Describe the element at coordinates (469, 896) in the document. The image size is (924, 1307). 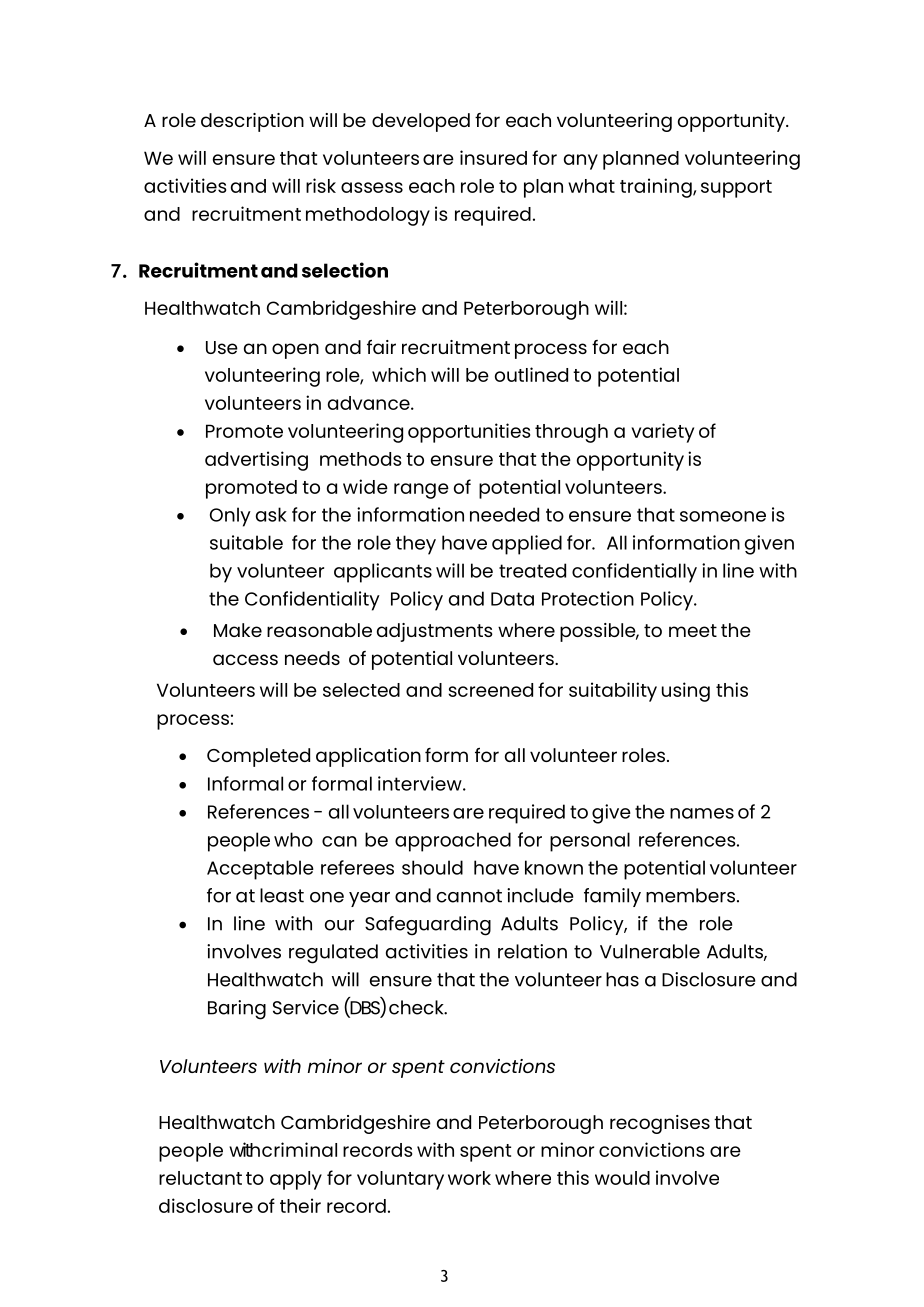
I see `cannot` at that location.
